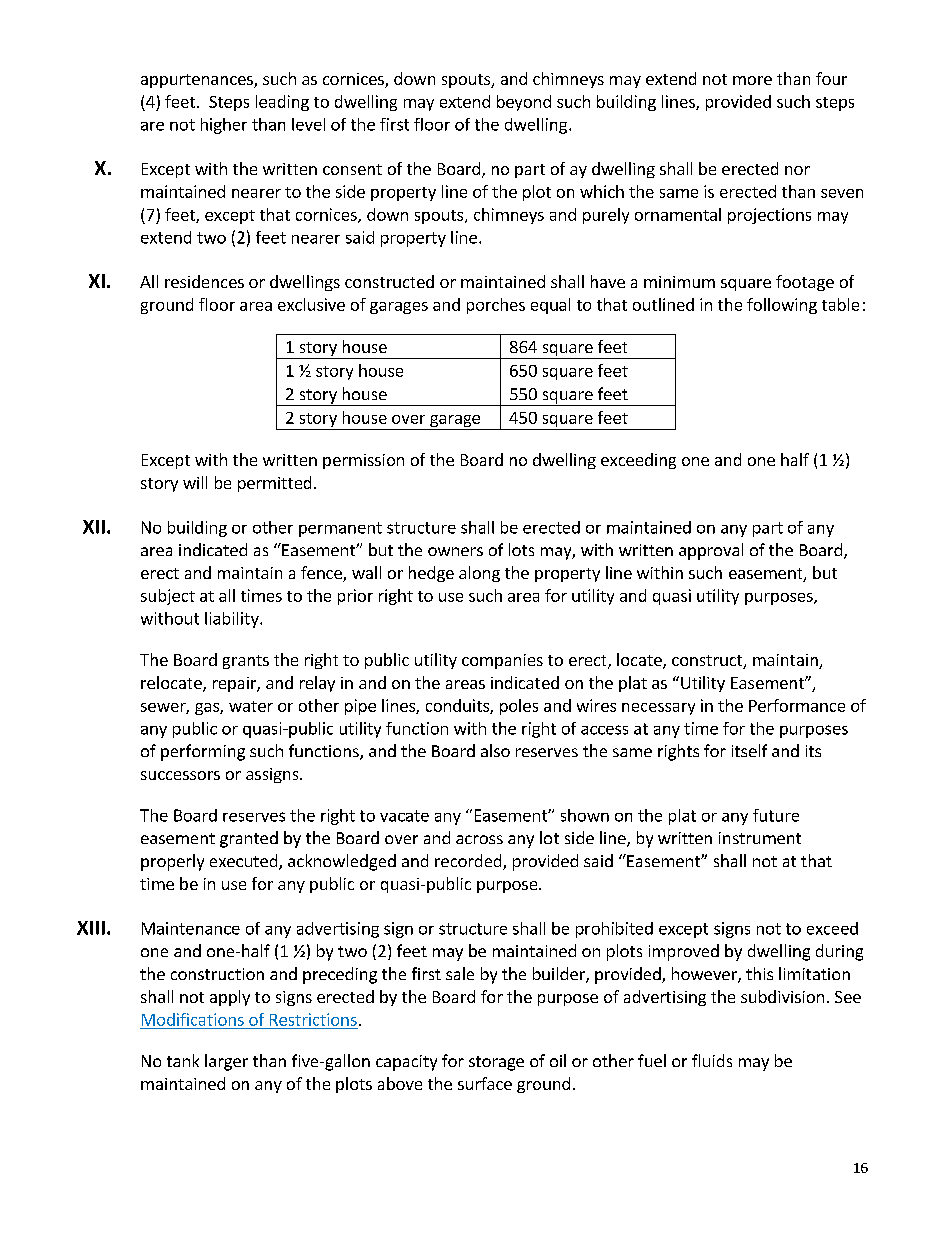  Describe the element at coordinates (782, 306) in the document. I see `following` at that location.
